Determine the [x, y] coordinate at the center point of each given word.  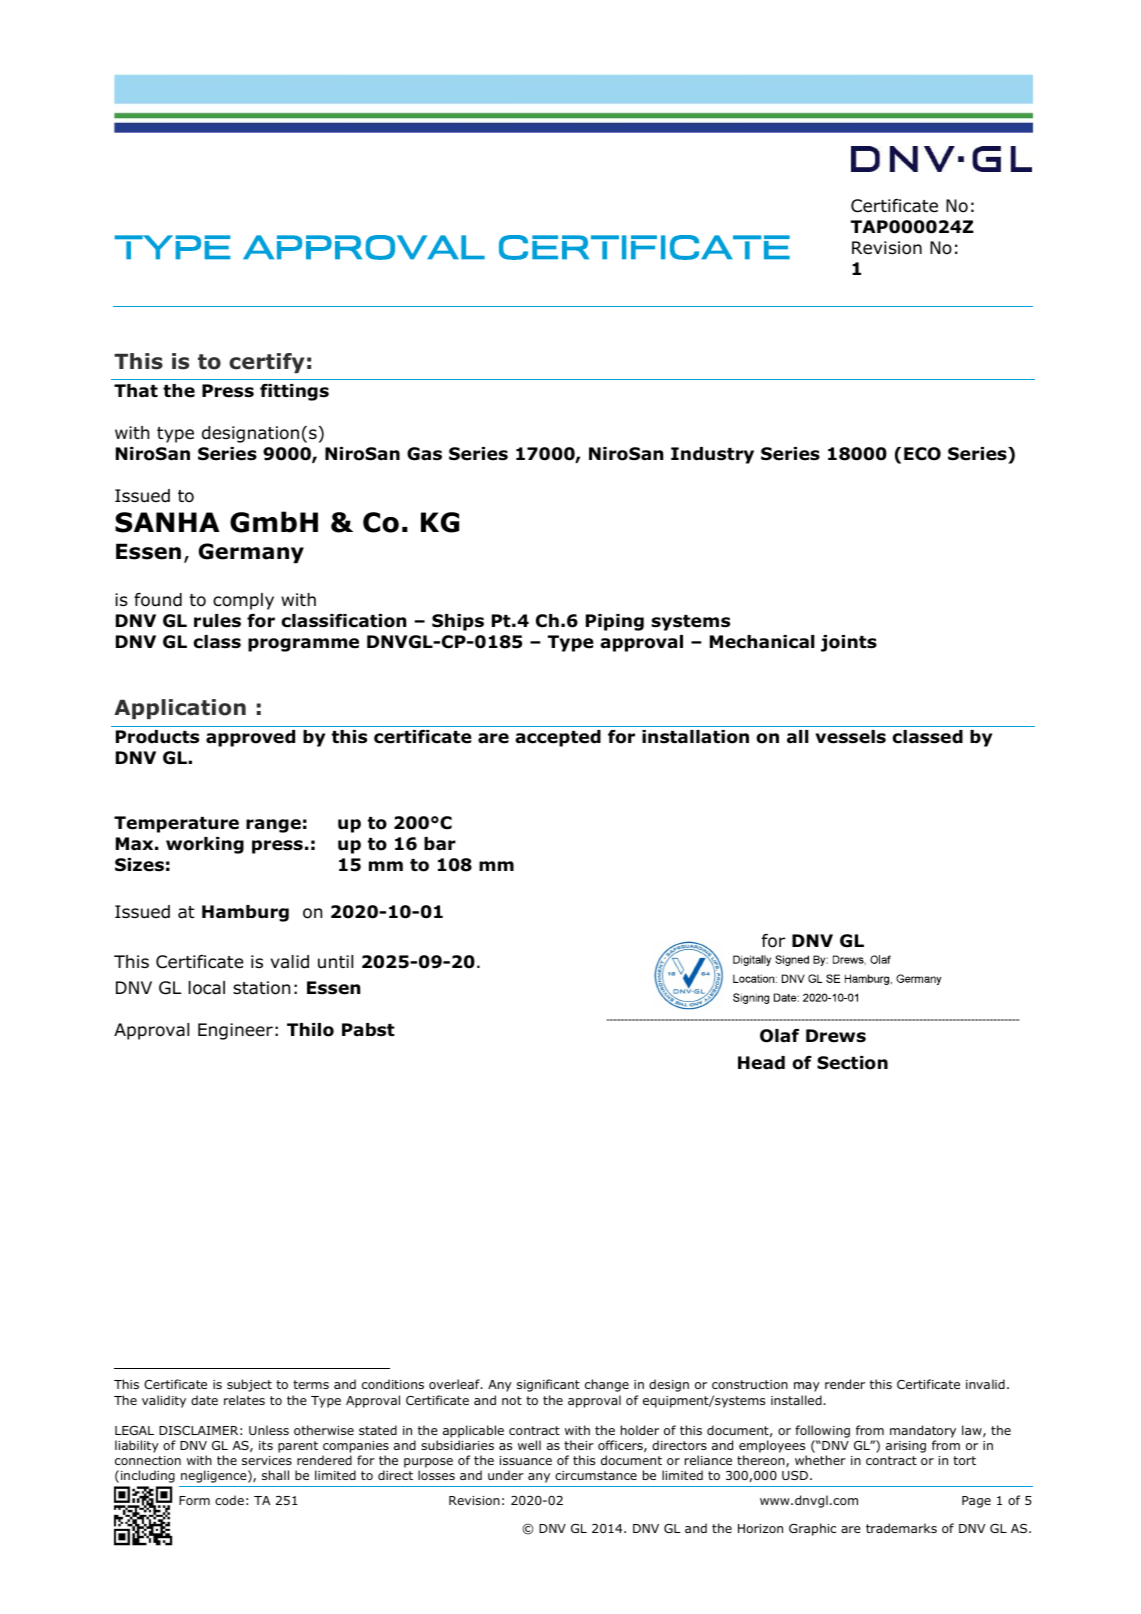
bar [440, 844]
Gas [424, 454]
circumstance [596, 1475]
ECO [922, 454]
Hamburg [245, 913]
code [229, 1500]
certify [266, 363]
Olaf [779, 1036]
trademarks [901, 1528]
